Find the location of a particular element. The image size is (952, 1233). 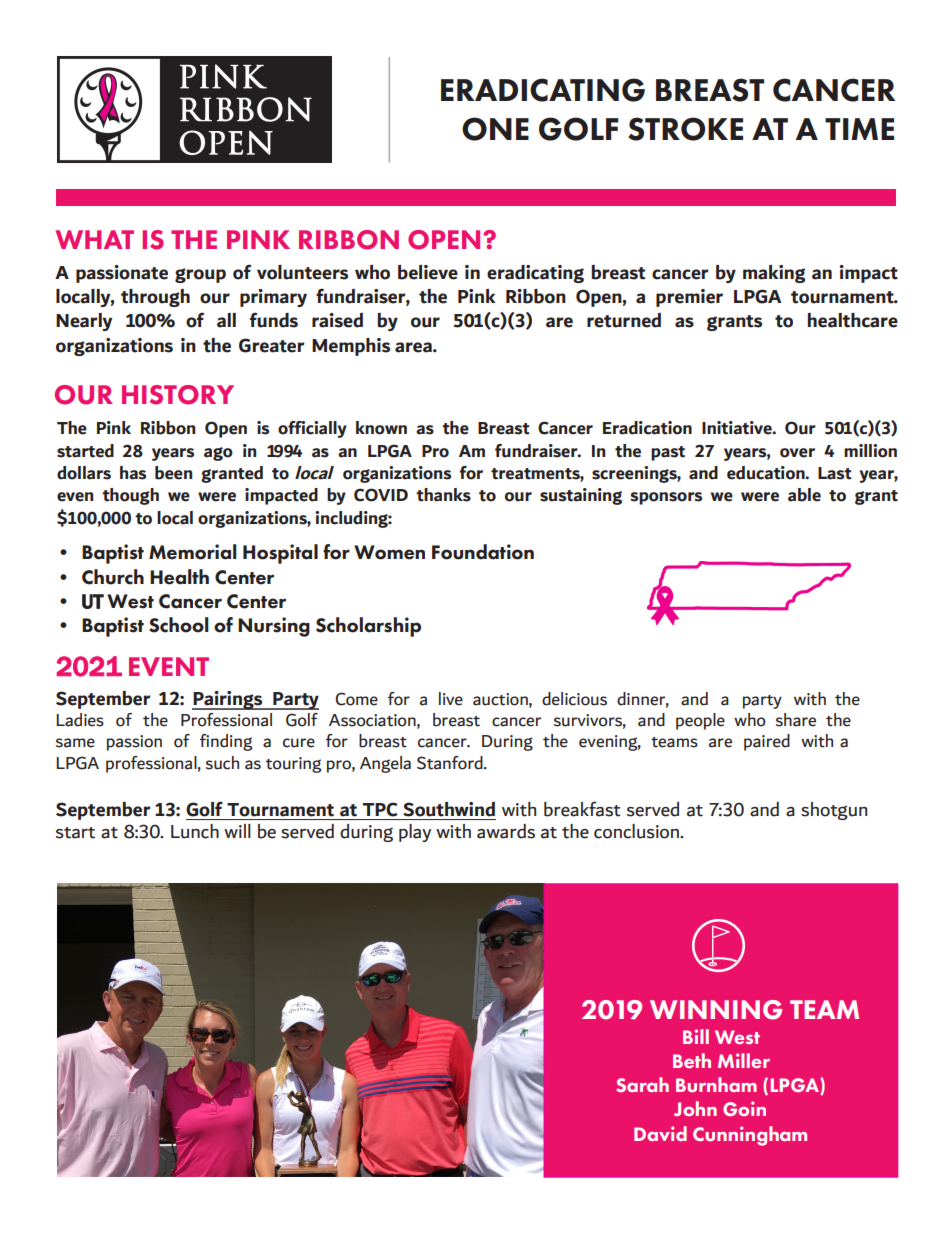

ONE is located at coordinates (495, 129).
